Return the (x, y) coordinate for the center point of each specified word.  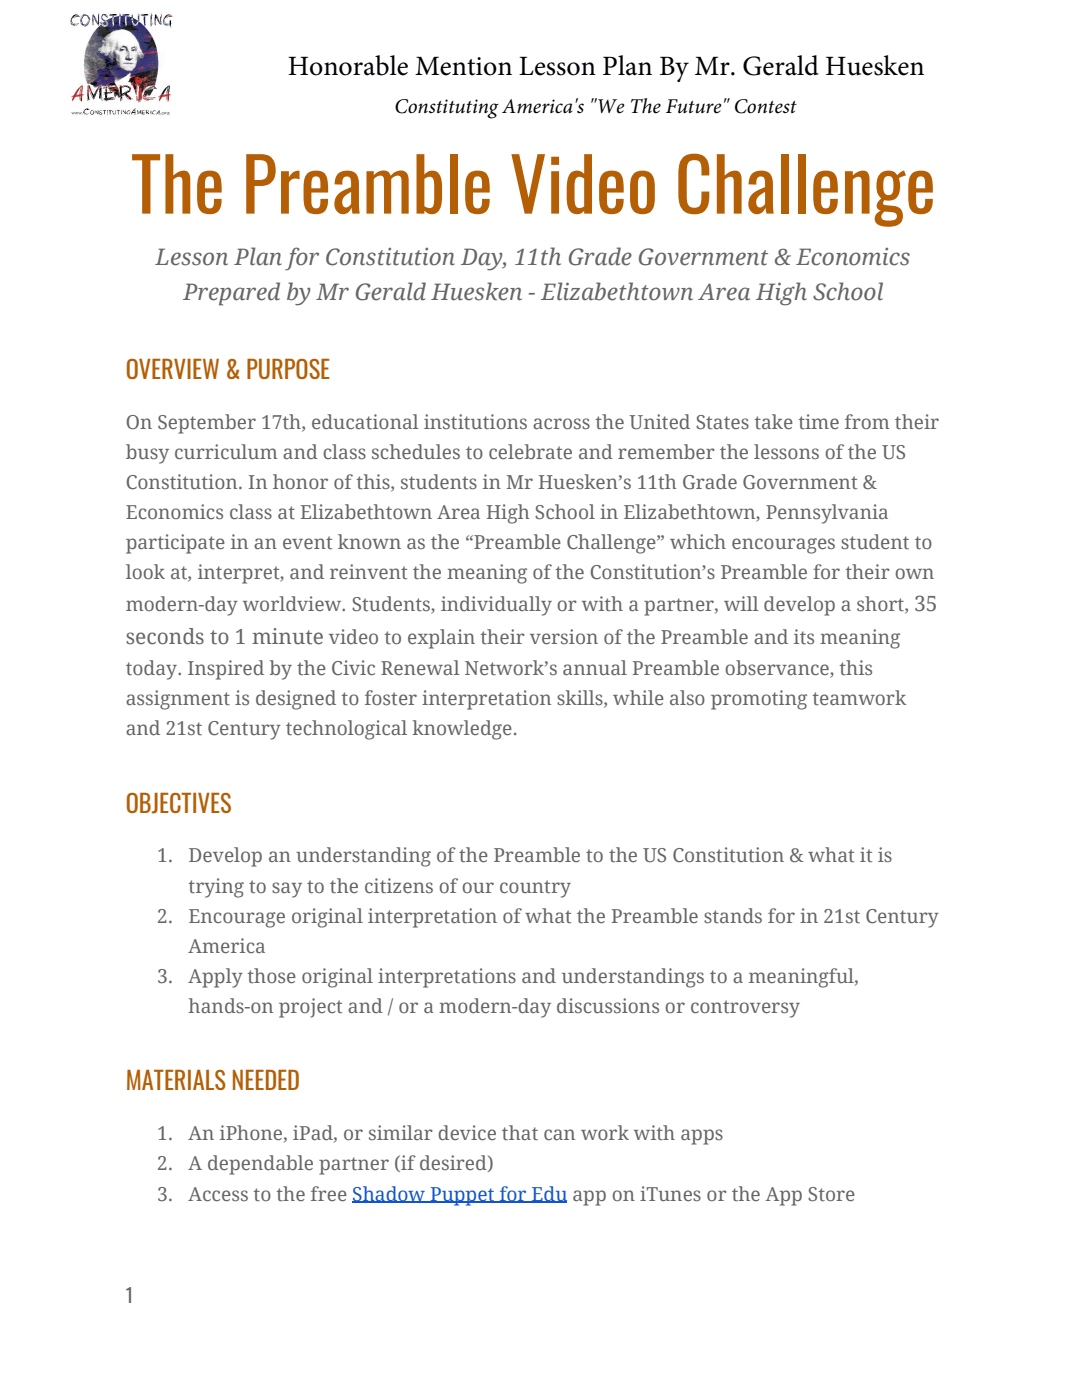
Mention (463, 66)
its (804, 636)
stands (733, 915)
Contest (766, 106)
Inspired (226, 670)
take (774, 421)
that (520, 1132)
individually (496, 606)
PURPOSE (288, 369)
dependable (260, 1165)
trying (216, 888)
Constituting (447, 109)
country (535, 889)
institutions (475, 421)
